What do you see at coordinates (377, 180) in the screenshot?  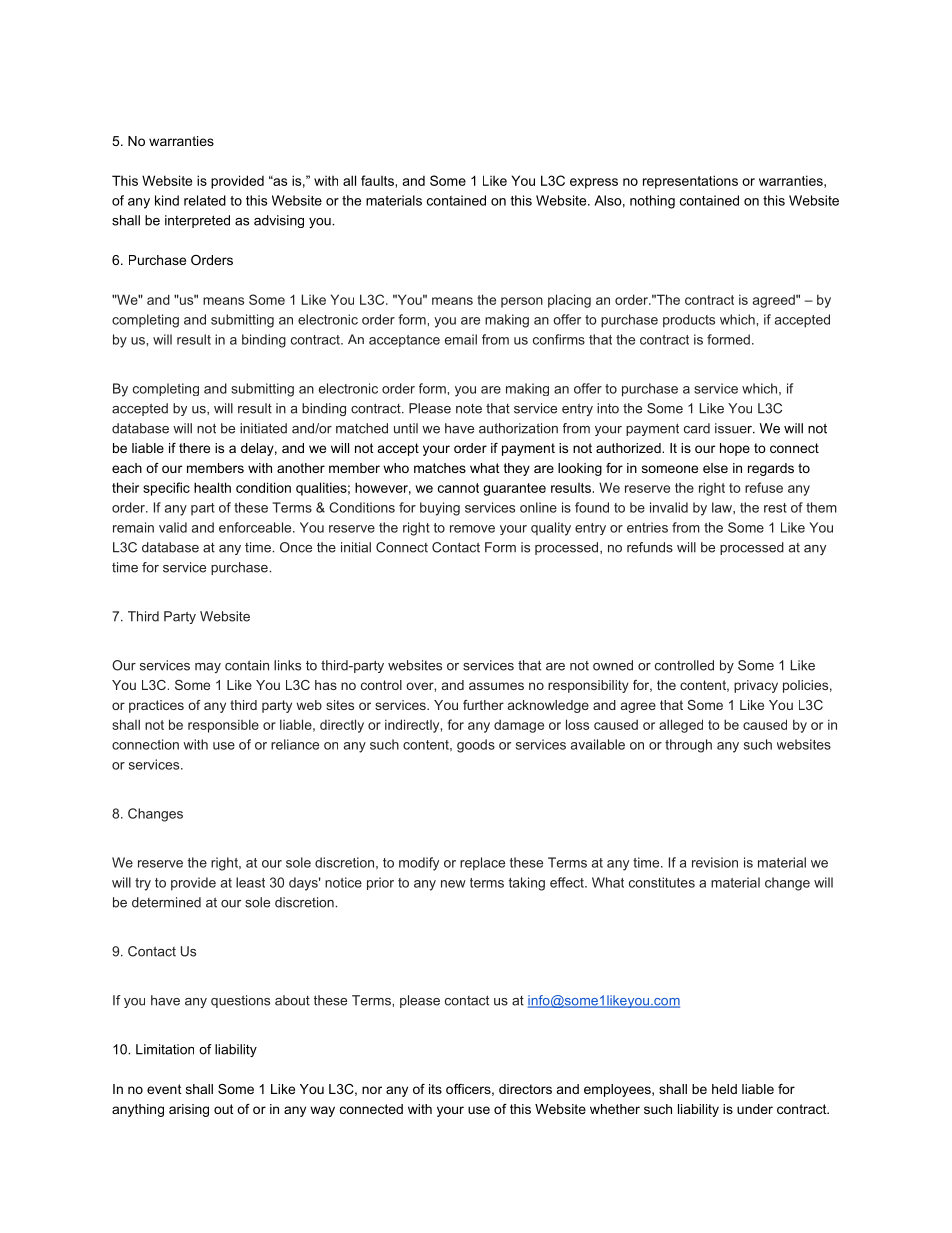 I see `faults` at bounding box center [377, 180].
